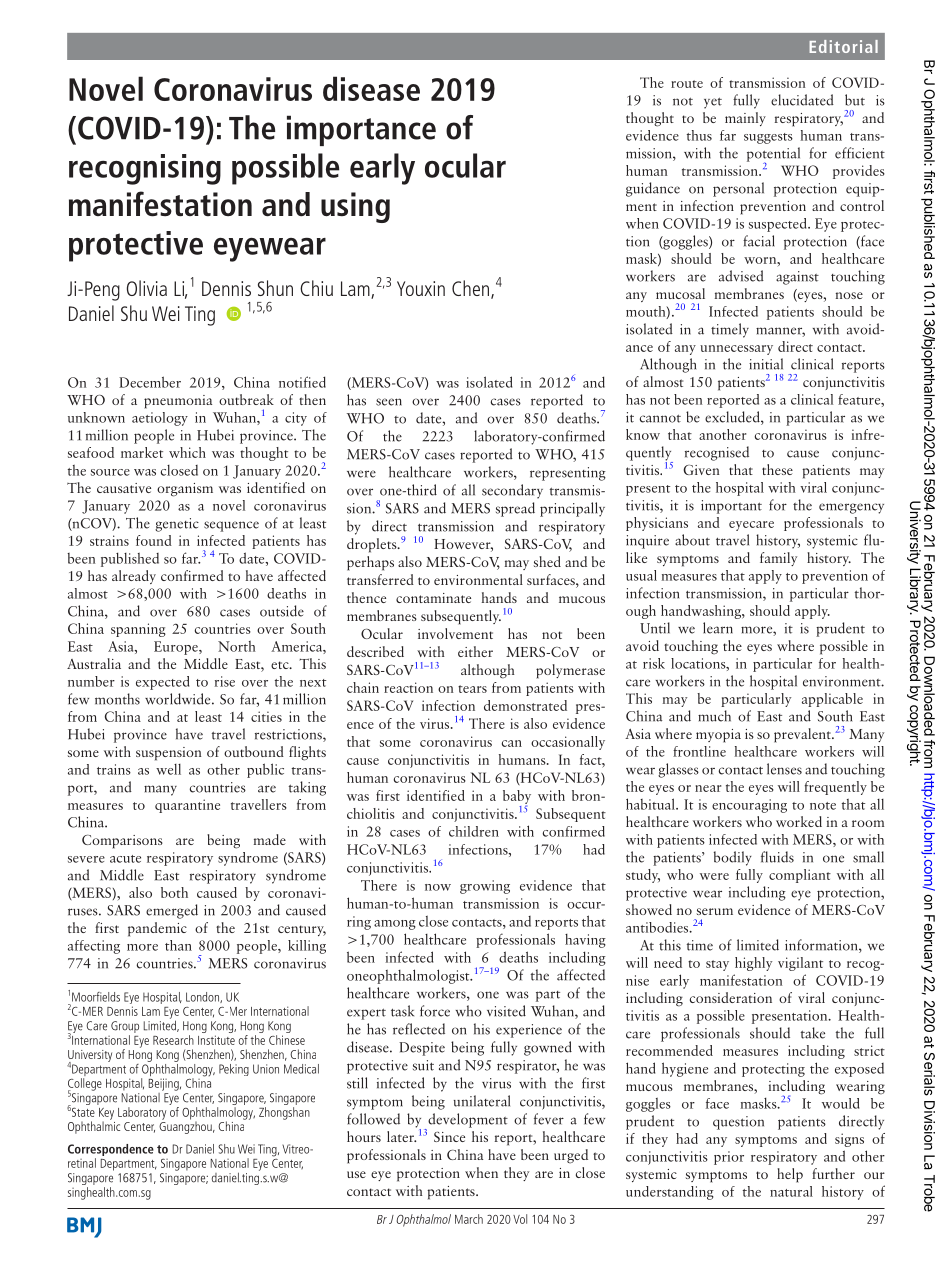  I want to click on secondary, so click(512, 491).
